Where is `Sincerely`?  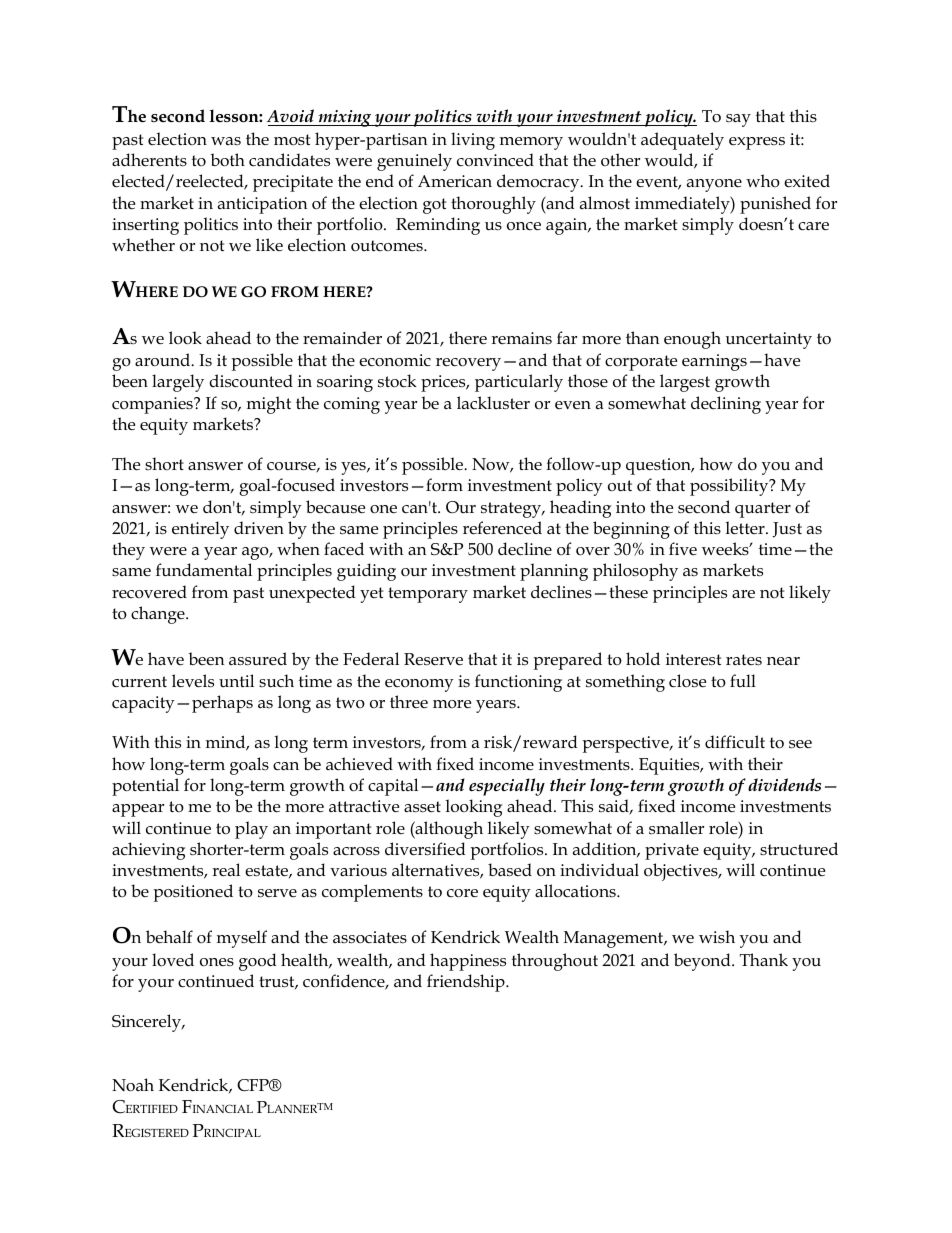 Sincerely is located at coordinates (148, 1023).
